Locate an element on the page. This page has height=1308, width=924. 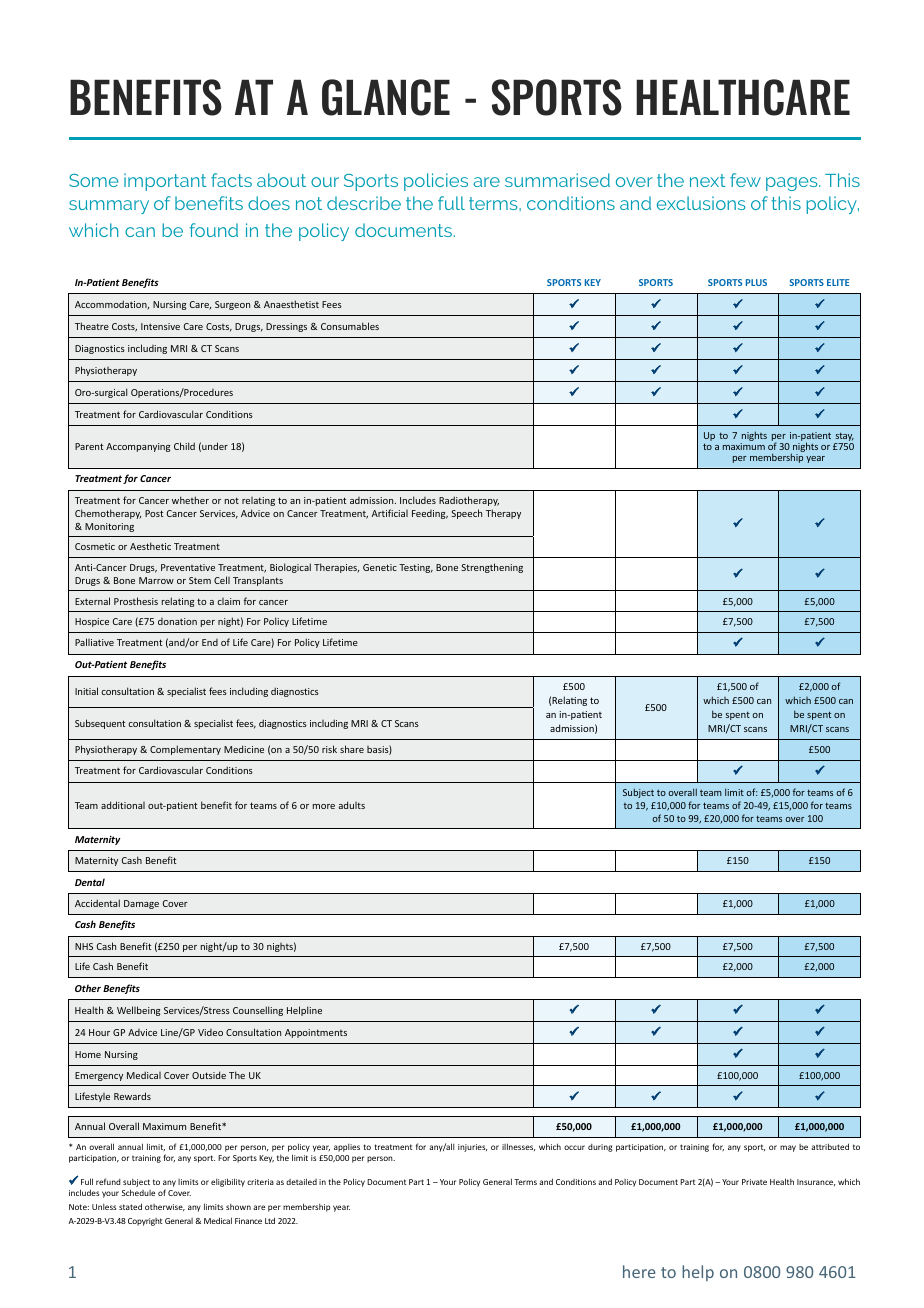
stay is located at coordinates (844, 438).
